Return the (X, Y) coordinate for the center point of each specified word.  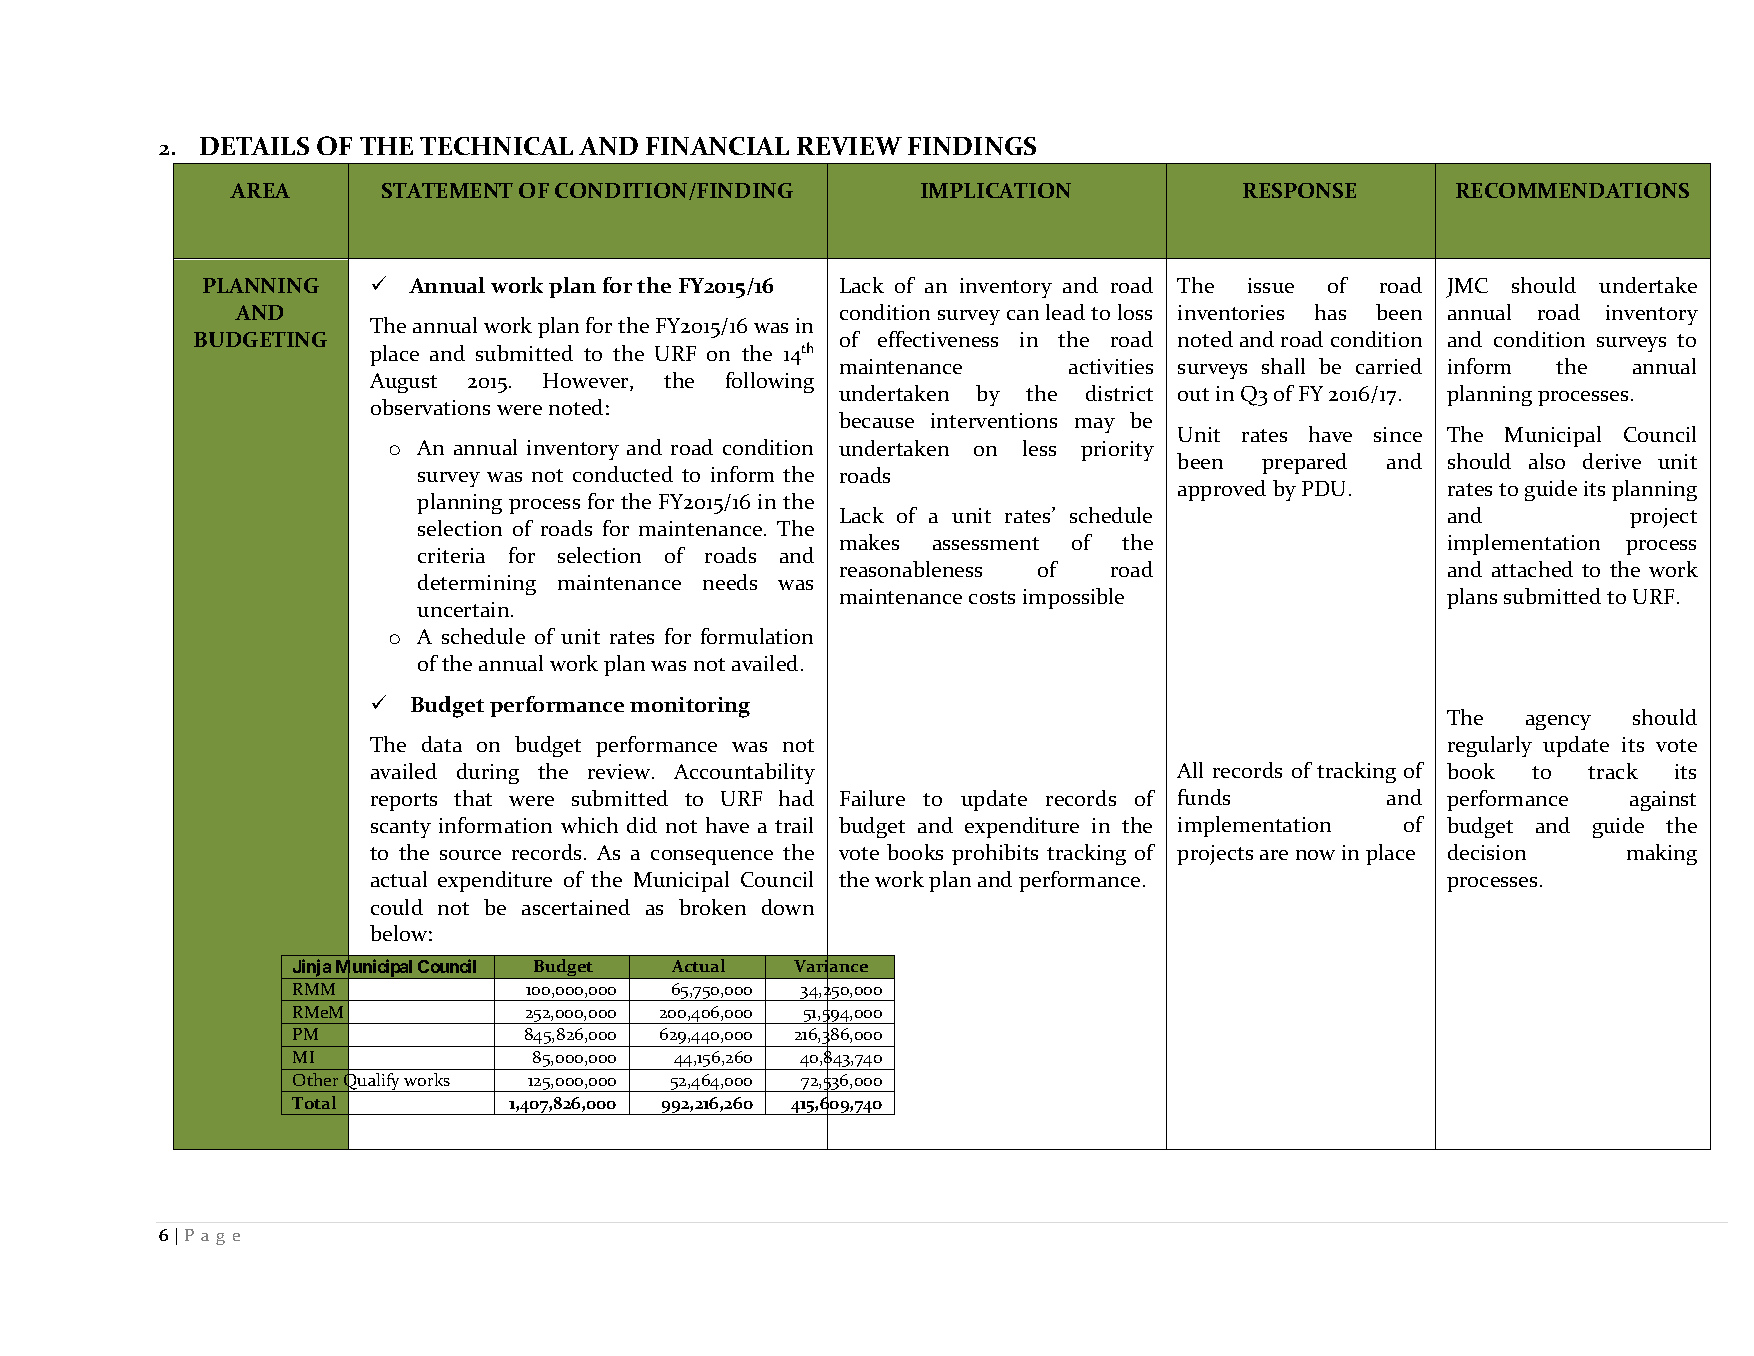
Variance (831, 966)
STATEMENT (447, 190)
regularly (1490, 746)
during (488, 773)
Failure (872, 798)
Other (315, 1079)
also (1547, 461)
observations (430, 407)
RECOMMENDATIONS (1572, 190)
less (1039, 448)
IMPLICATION (996, 190)
